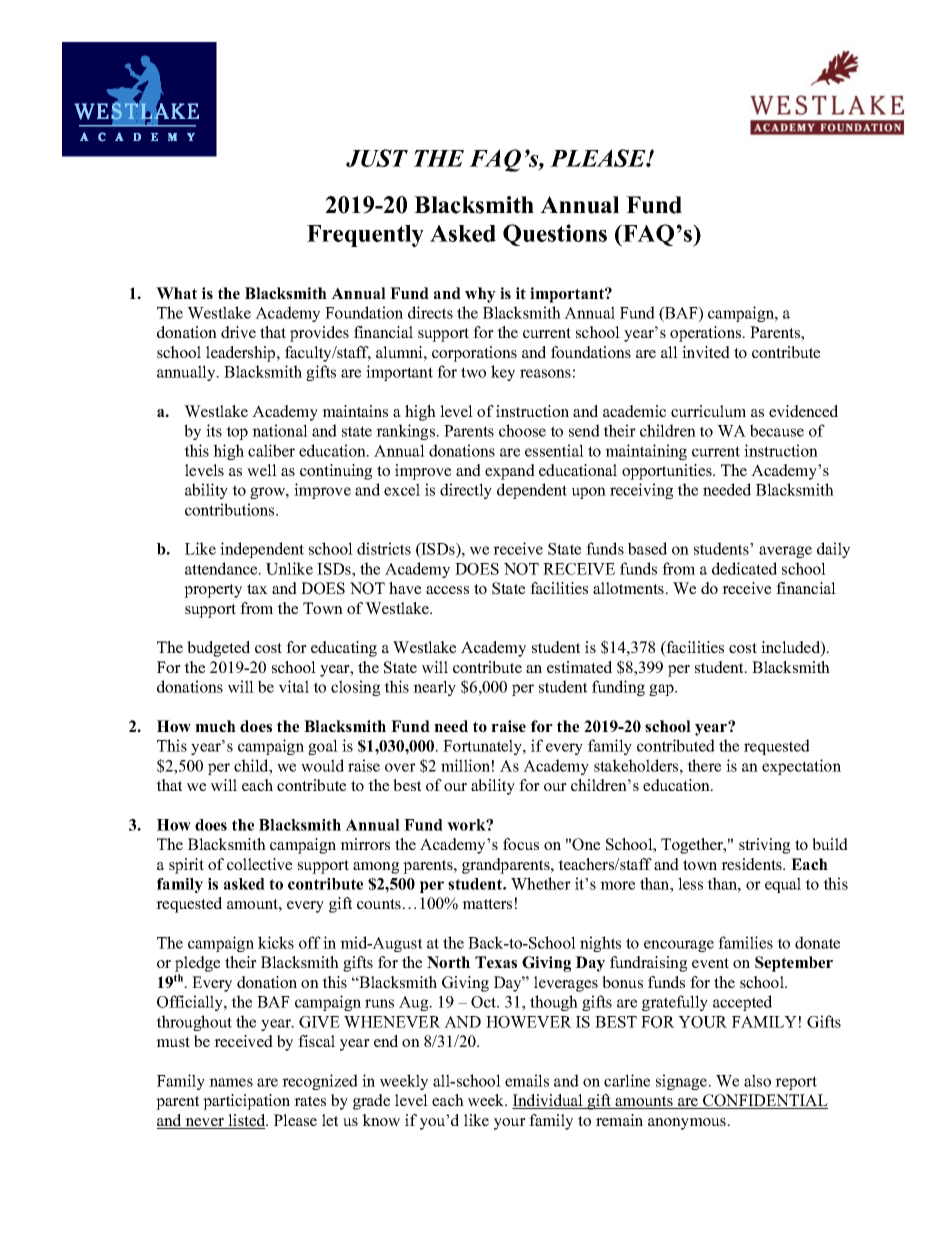 The width and height of the screenshot is (952, 1233). What do you see at coordinates (579, 667) in the screenshot?
I see `estimated` at bounding box center [579, 667].
